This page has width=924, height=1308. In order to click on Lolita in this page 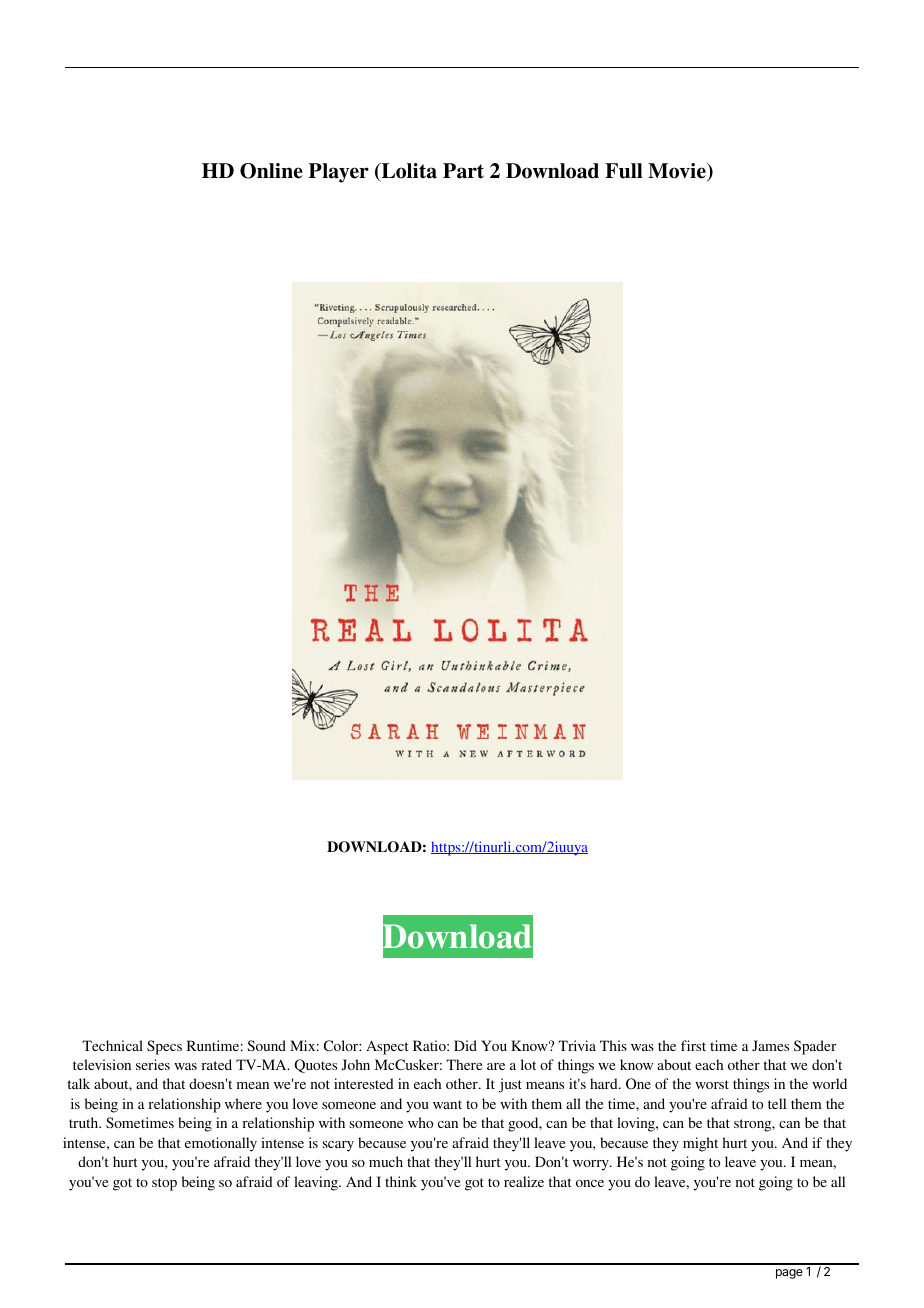, I will do `click(408, 172)`.
